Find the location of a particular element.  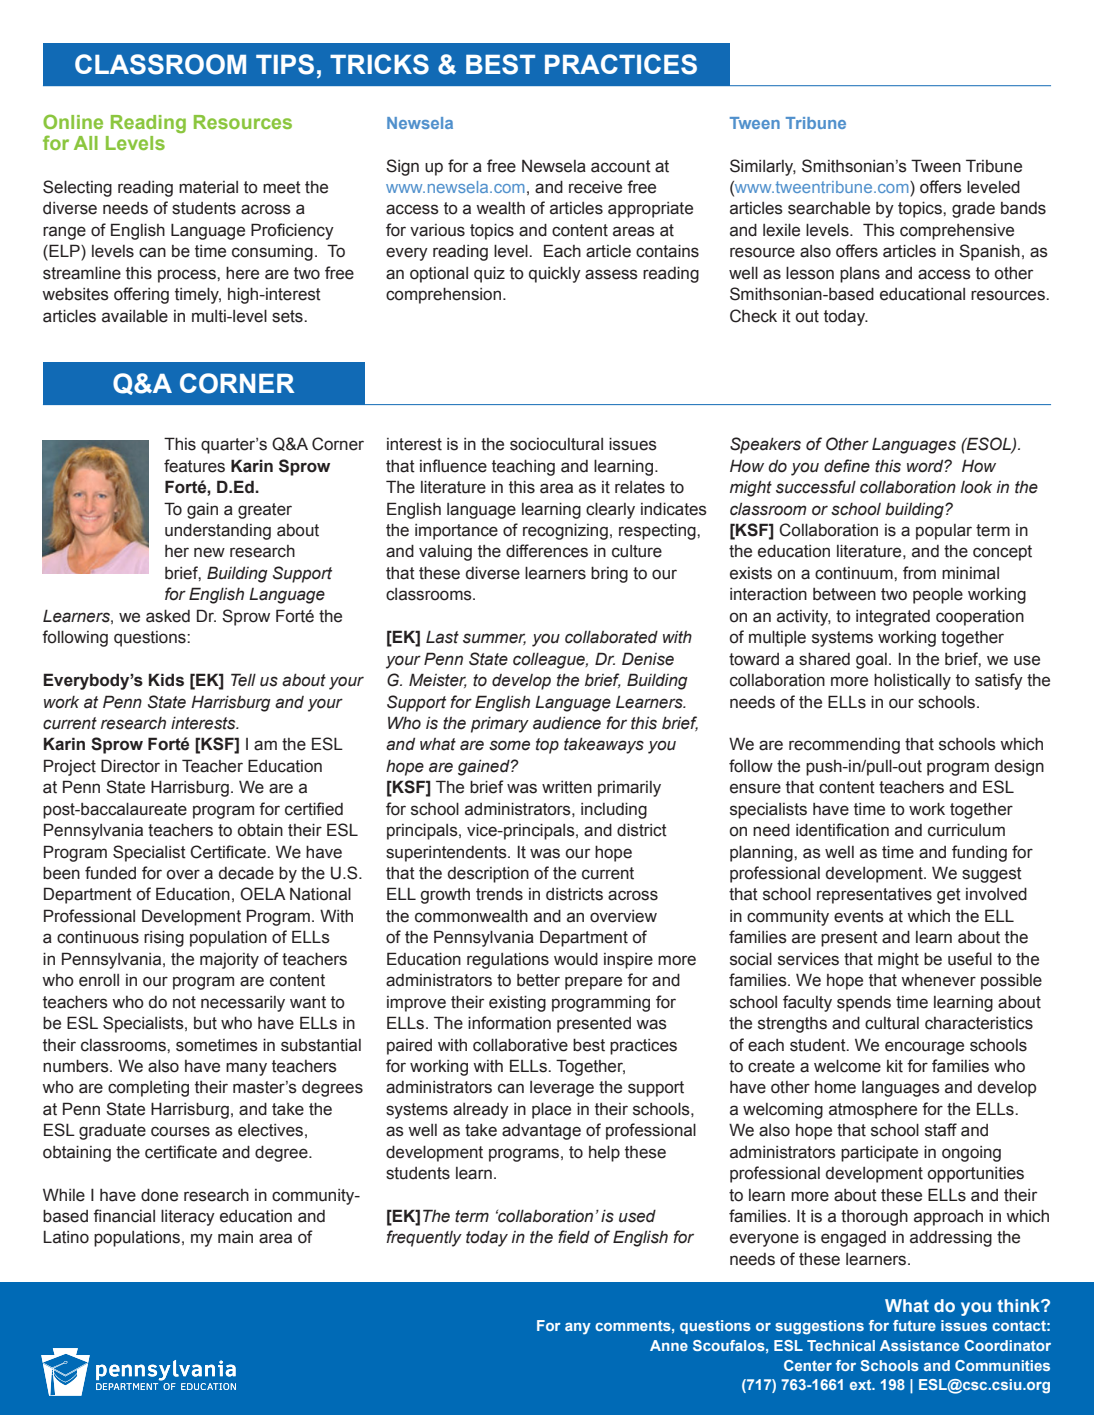

Anne is located at coordinates (669, 1345).
